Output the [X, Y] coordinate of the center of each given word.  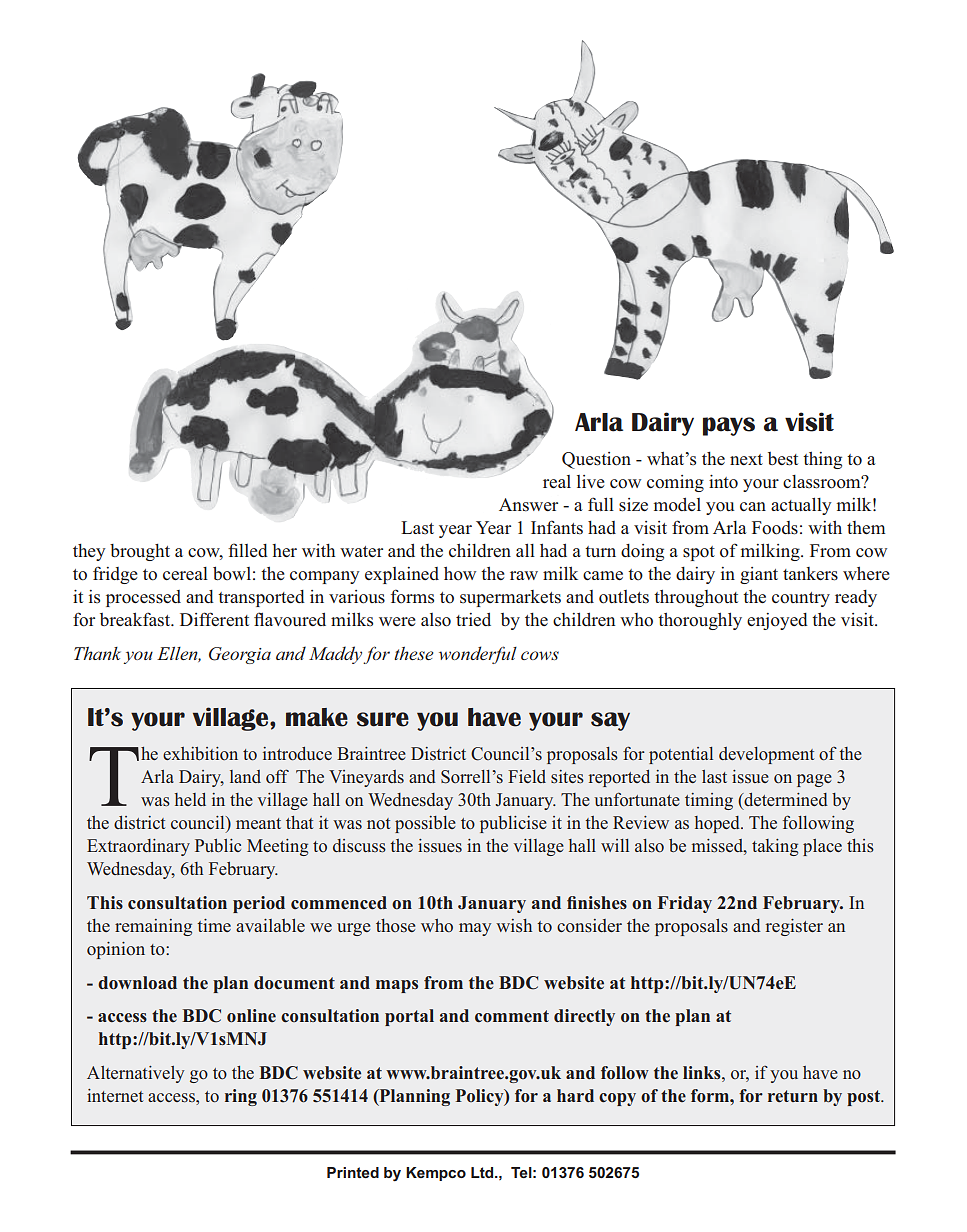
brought [140, 552]
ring [241, 1097]
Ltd [483, 1172]
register [794, 927]
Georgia [240, 655]
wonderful [478, 655]
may [475, 929]
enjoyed [777, 621]
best [783, 459]
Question [596, 460]
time [214, 925]
